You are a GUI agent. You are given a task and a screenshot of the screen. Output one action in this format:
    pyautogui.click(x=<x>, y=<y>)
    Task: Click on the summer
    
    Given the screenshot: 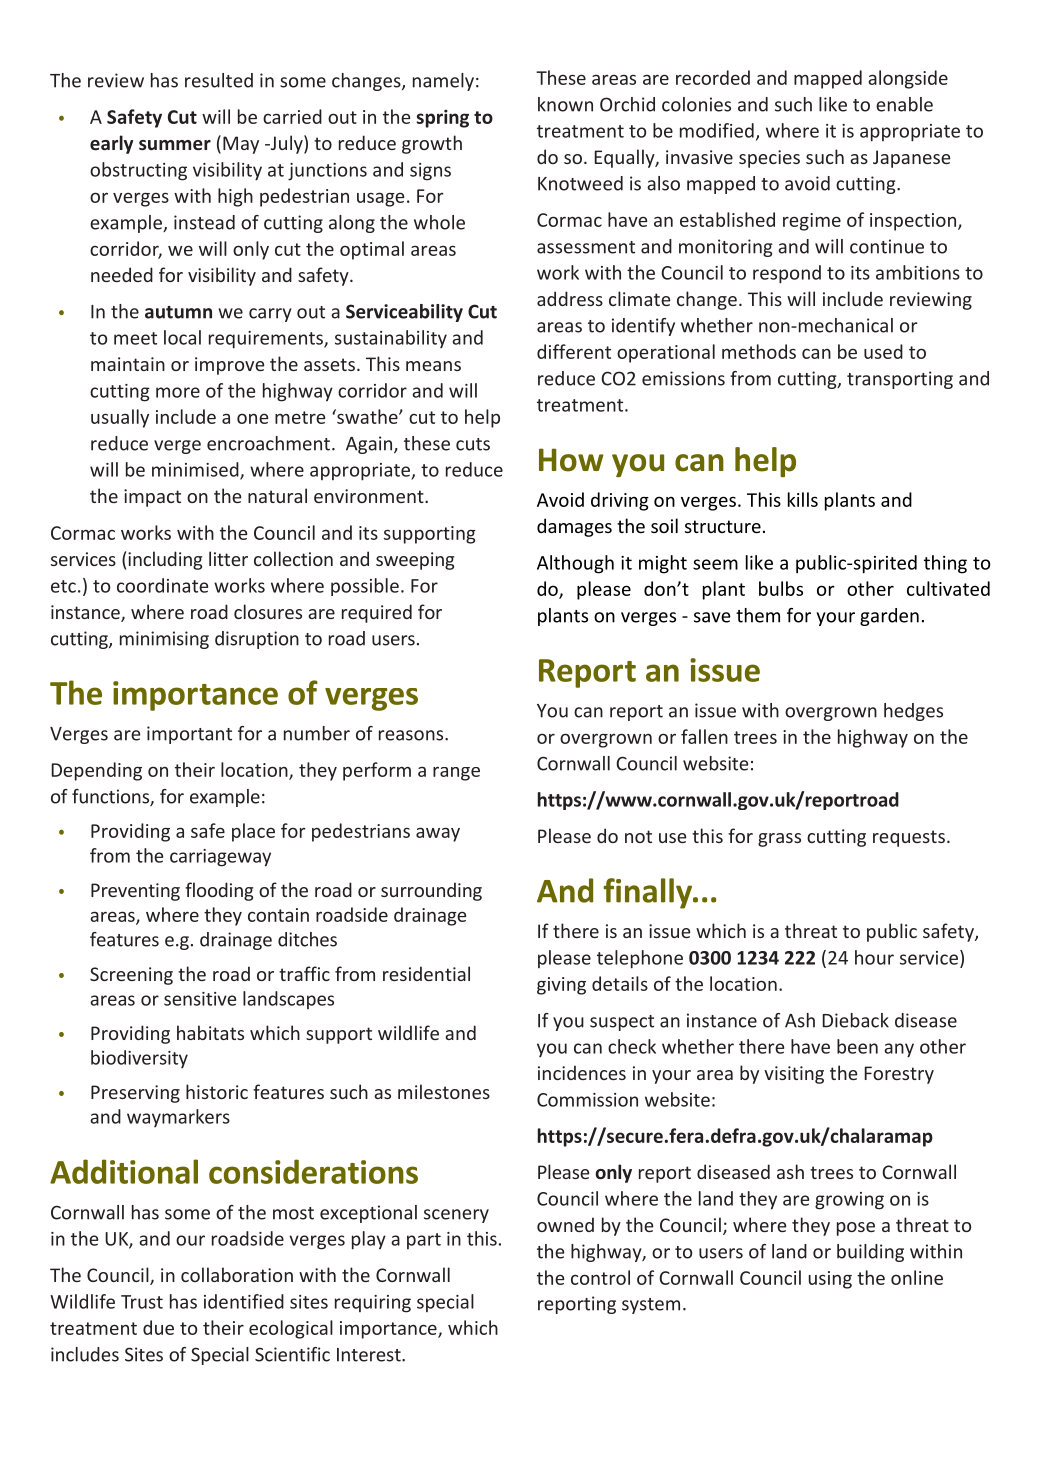 What is the action you would take?
    pyautogui.click(x=175, y=145)
